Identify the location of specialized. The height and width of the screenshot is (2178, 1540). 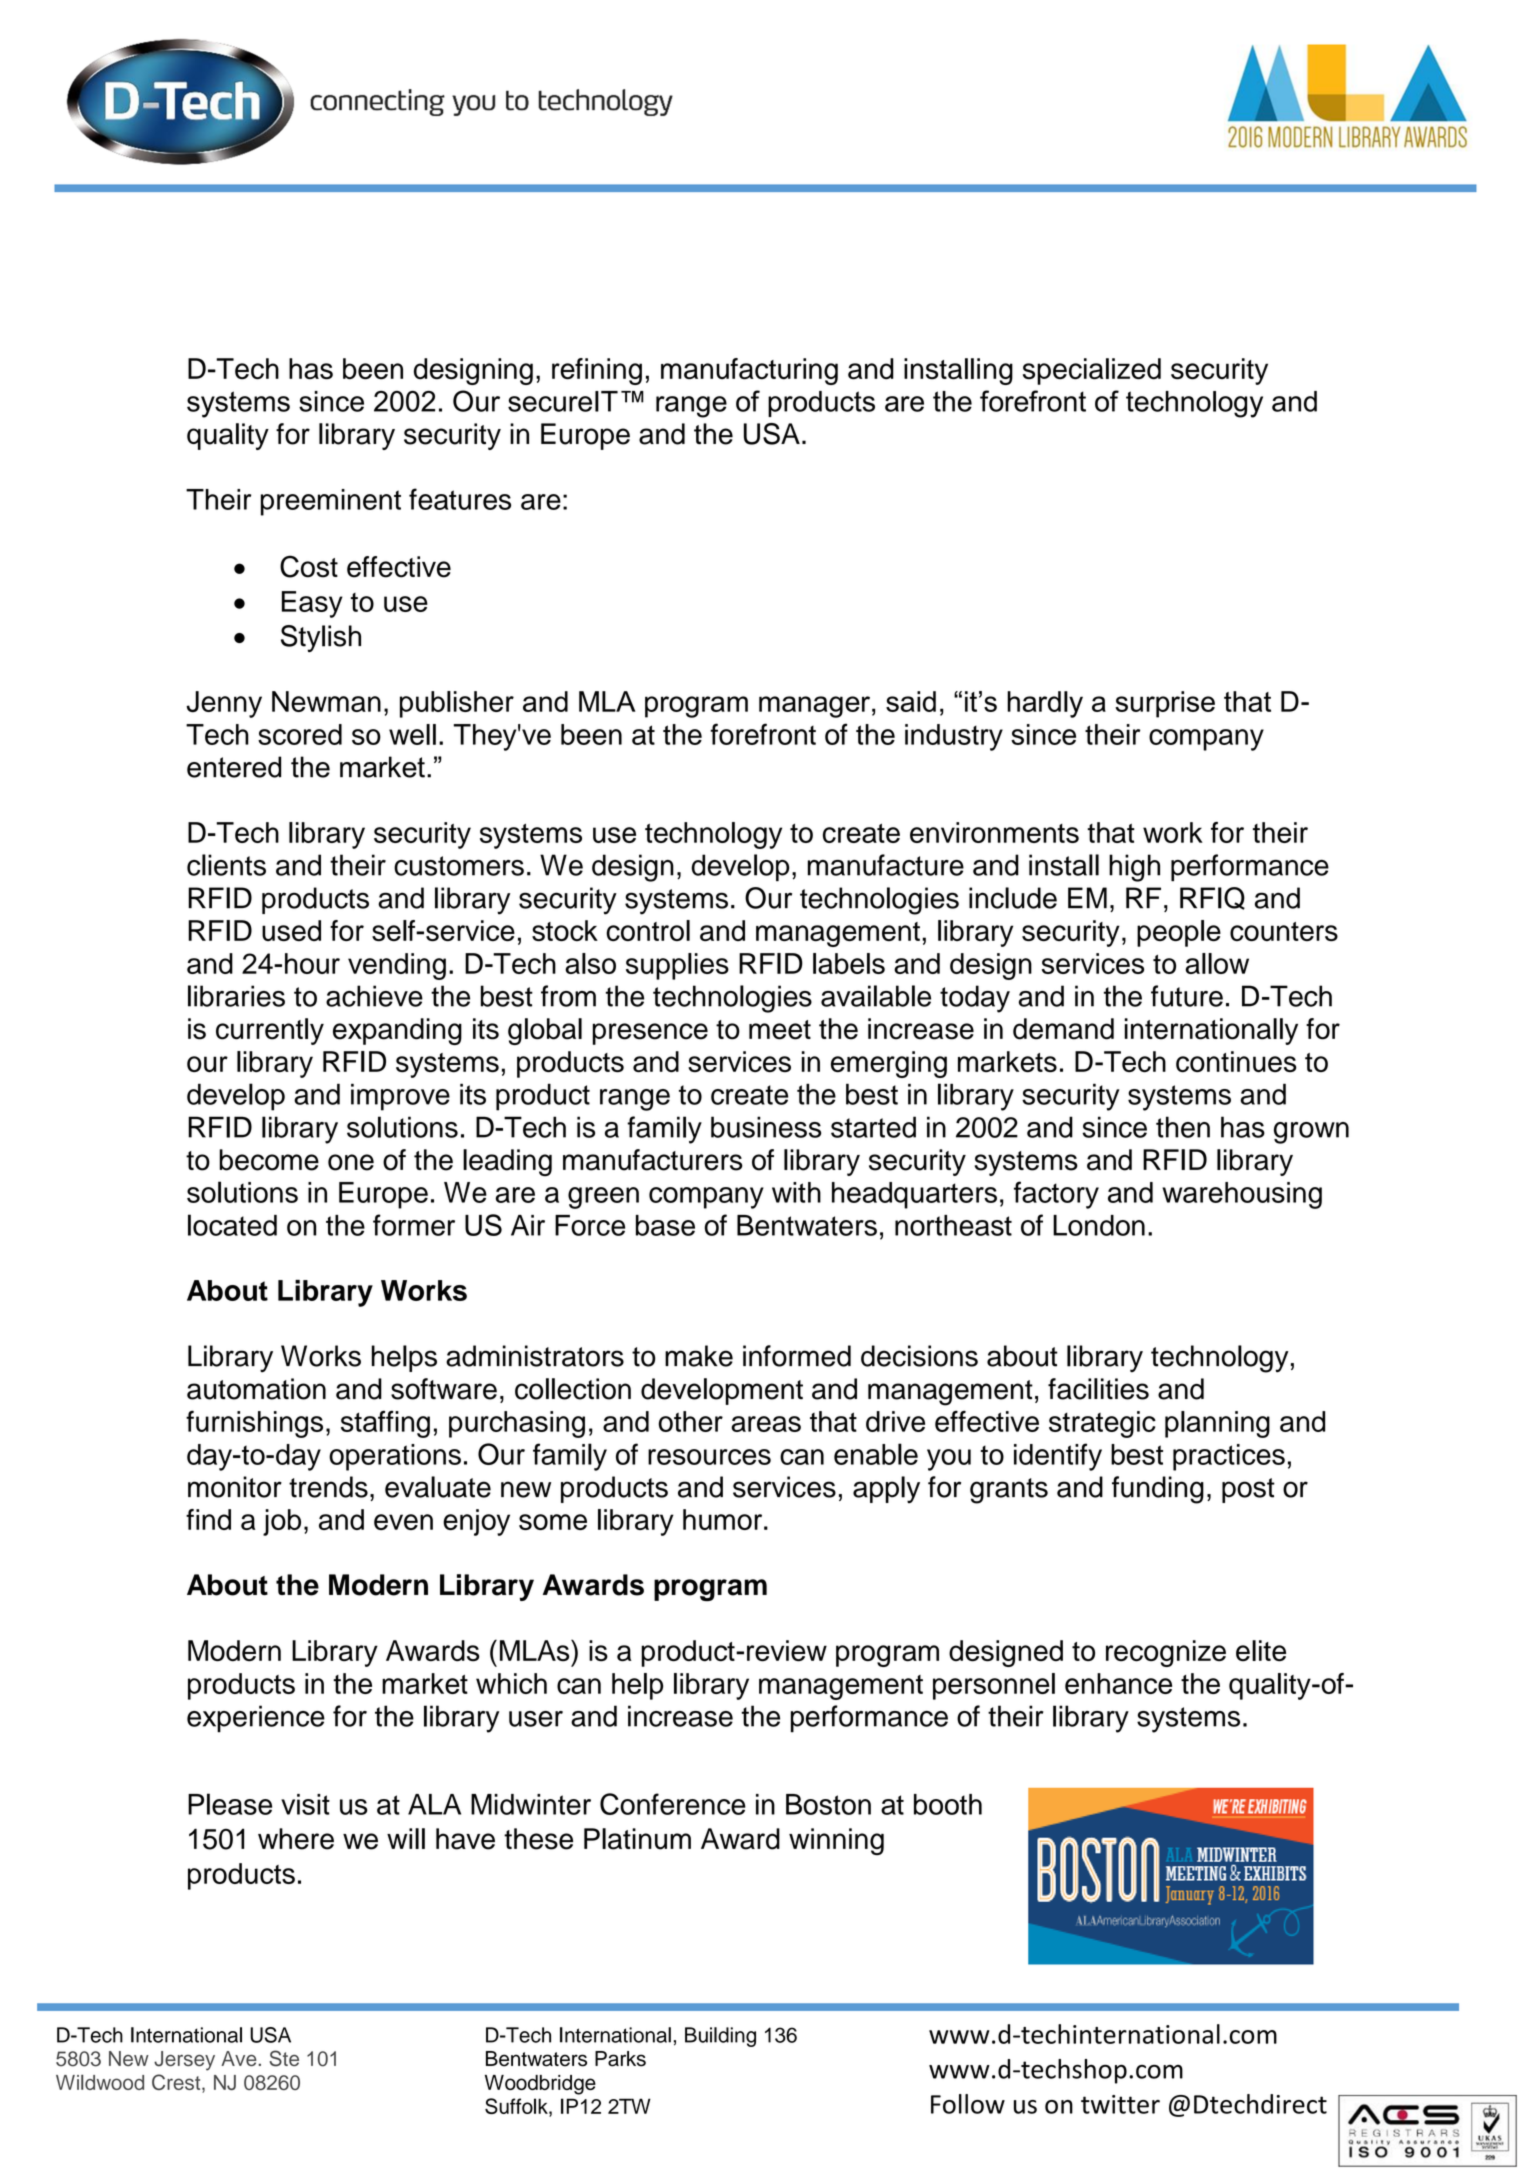
(1092, 371).
